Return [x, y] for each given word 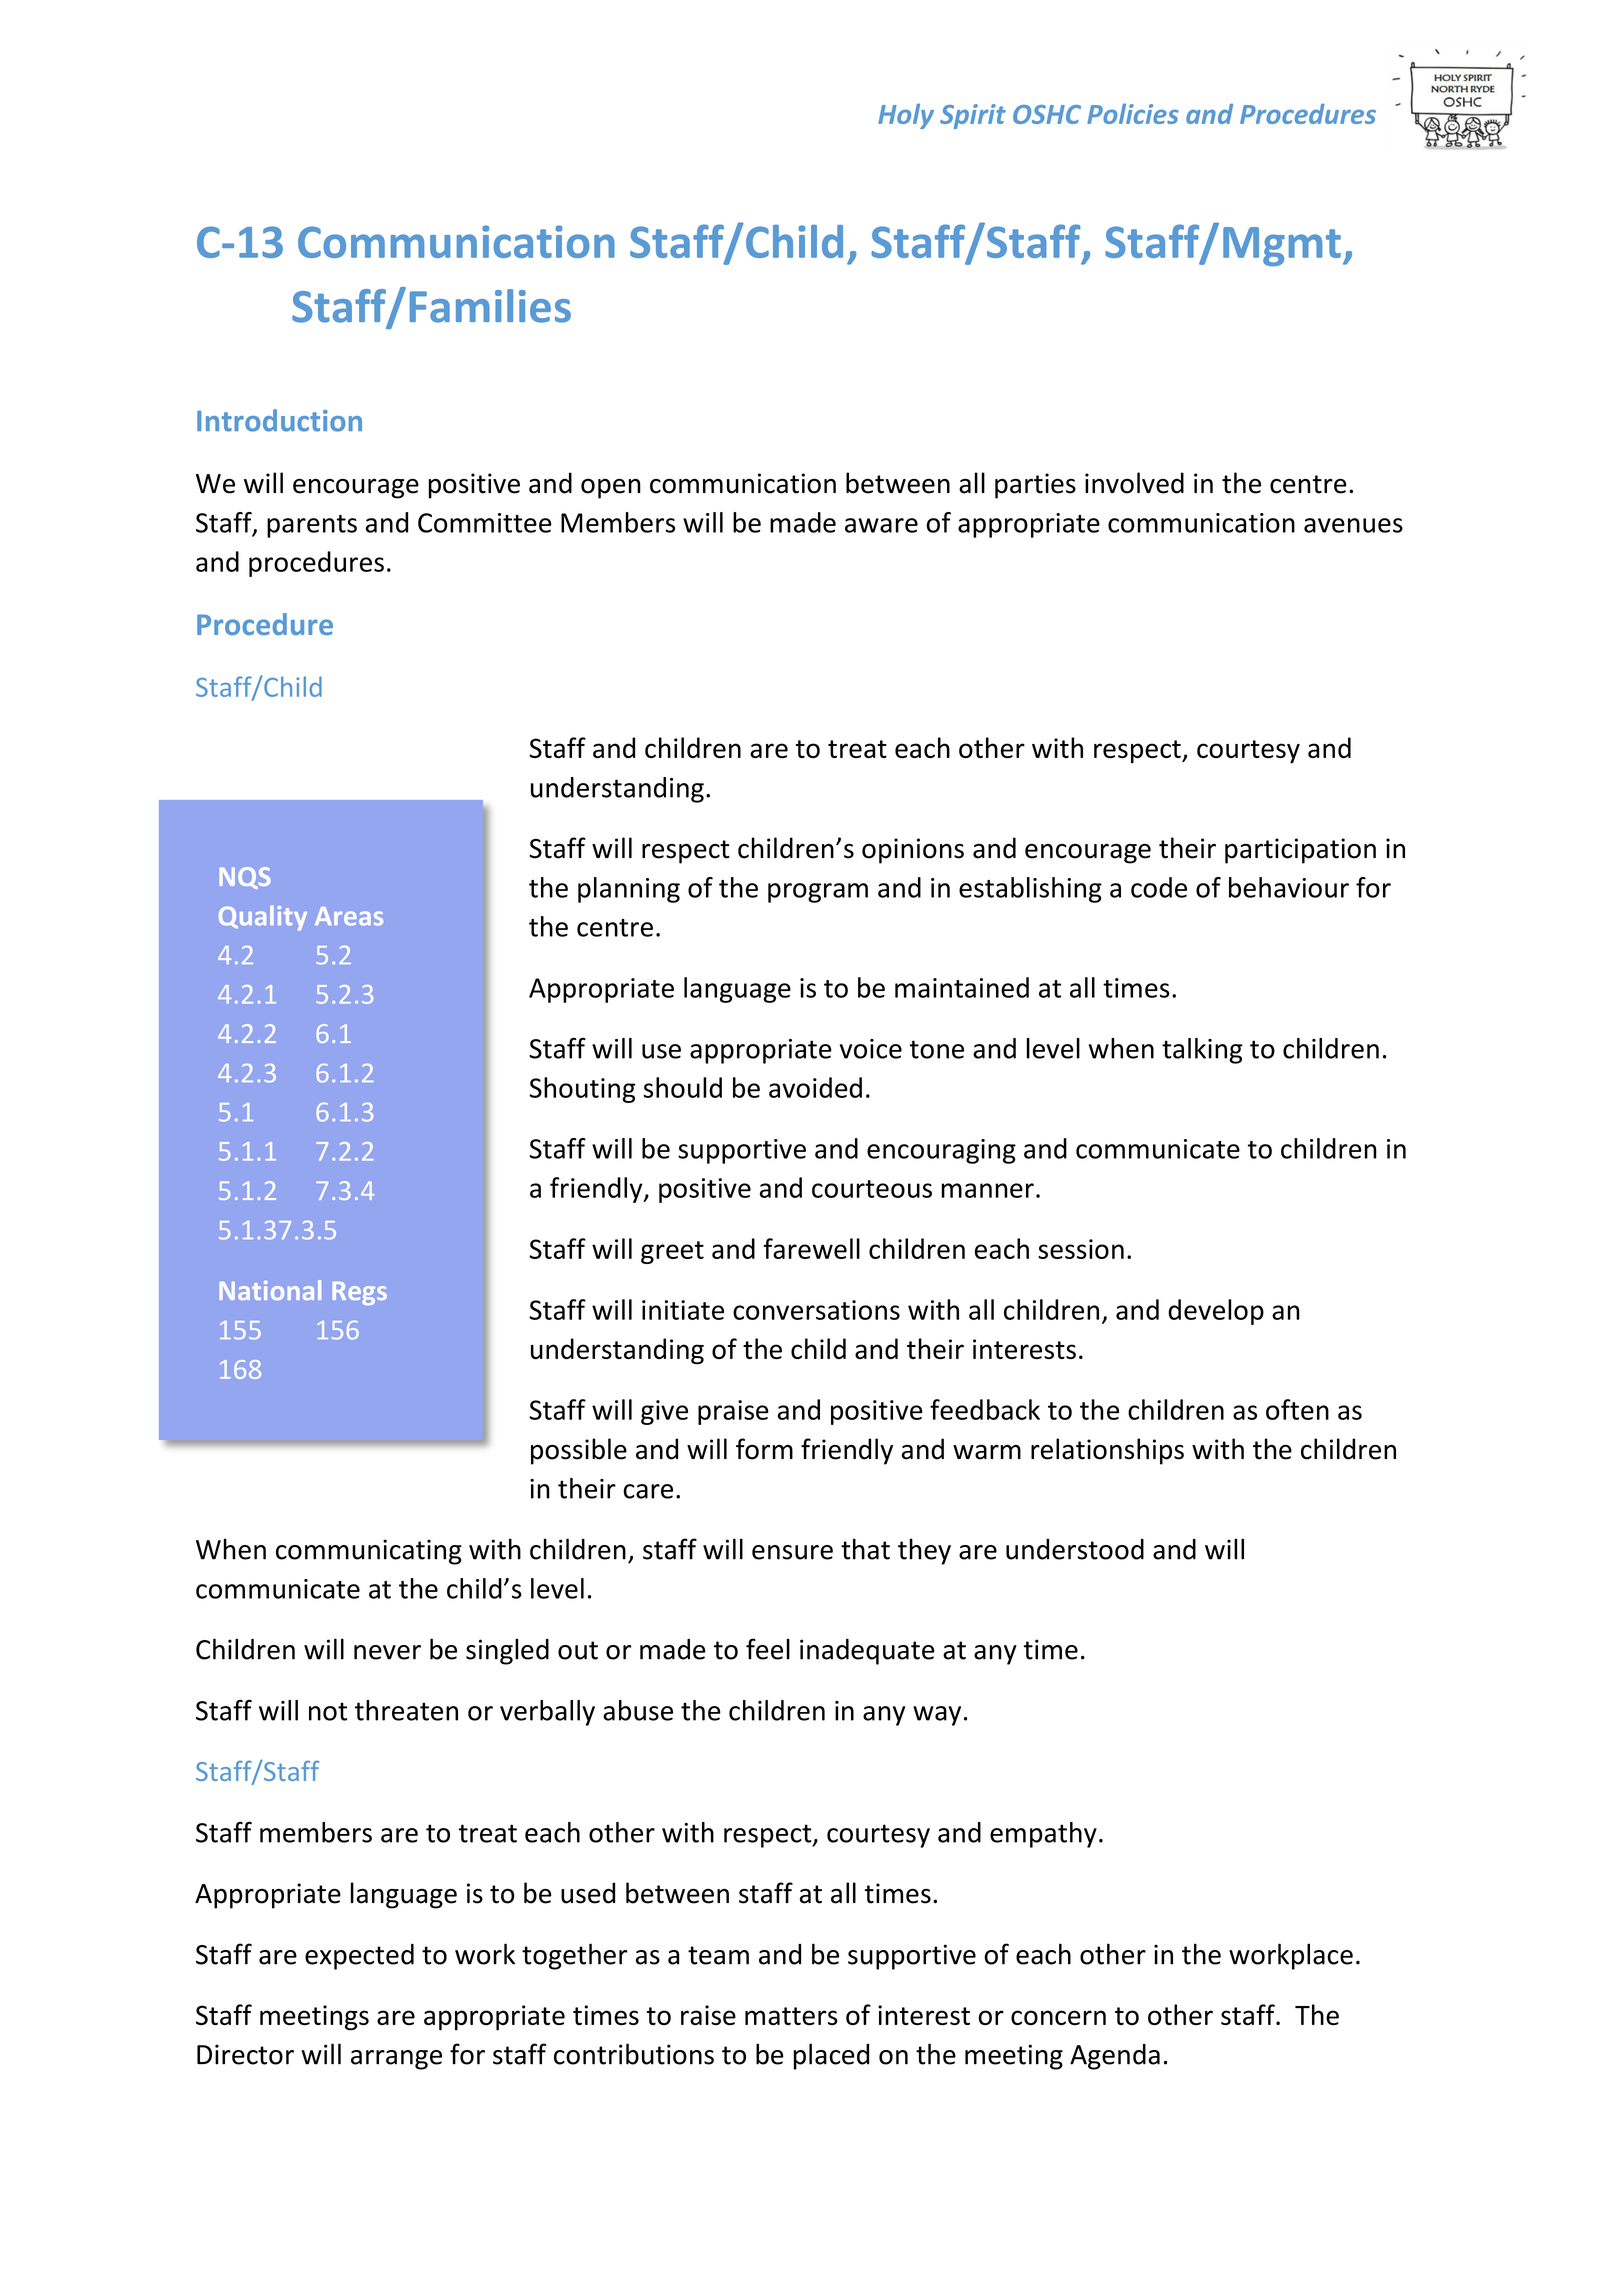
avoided [815, 1087]
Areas [349, 916]
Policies [1133, 114]
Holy [906, 116]
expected [359, 1957]
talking [1202, 1051]
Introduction [279, 420]
